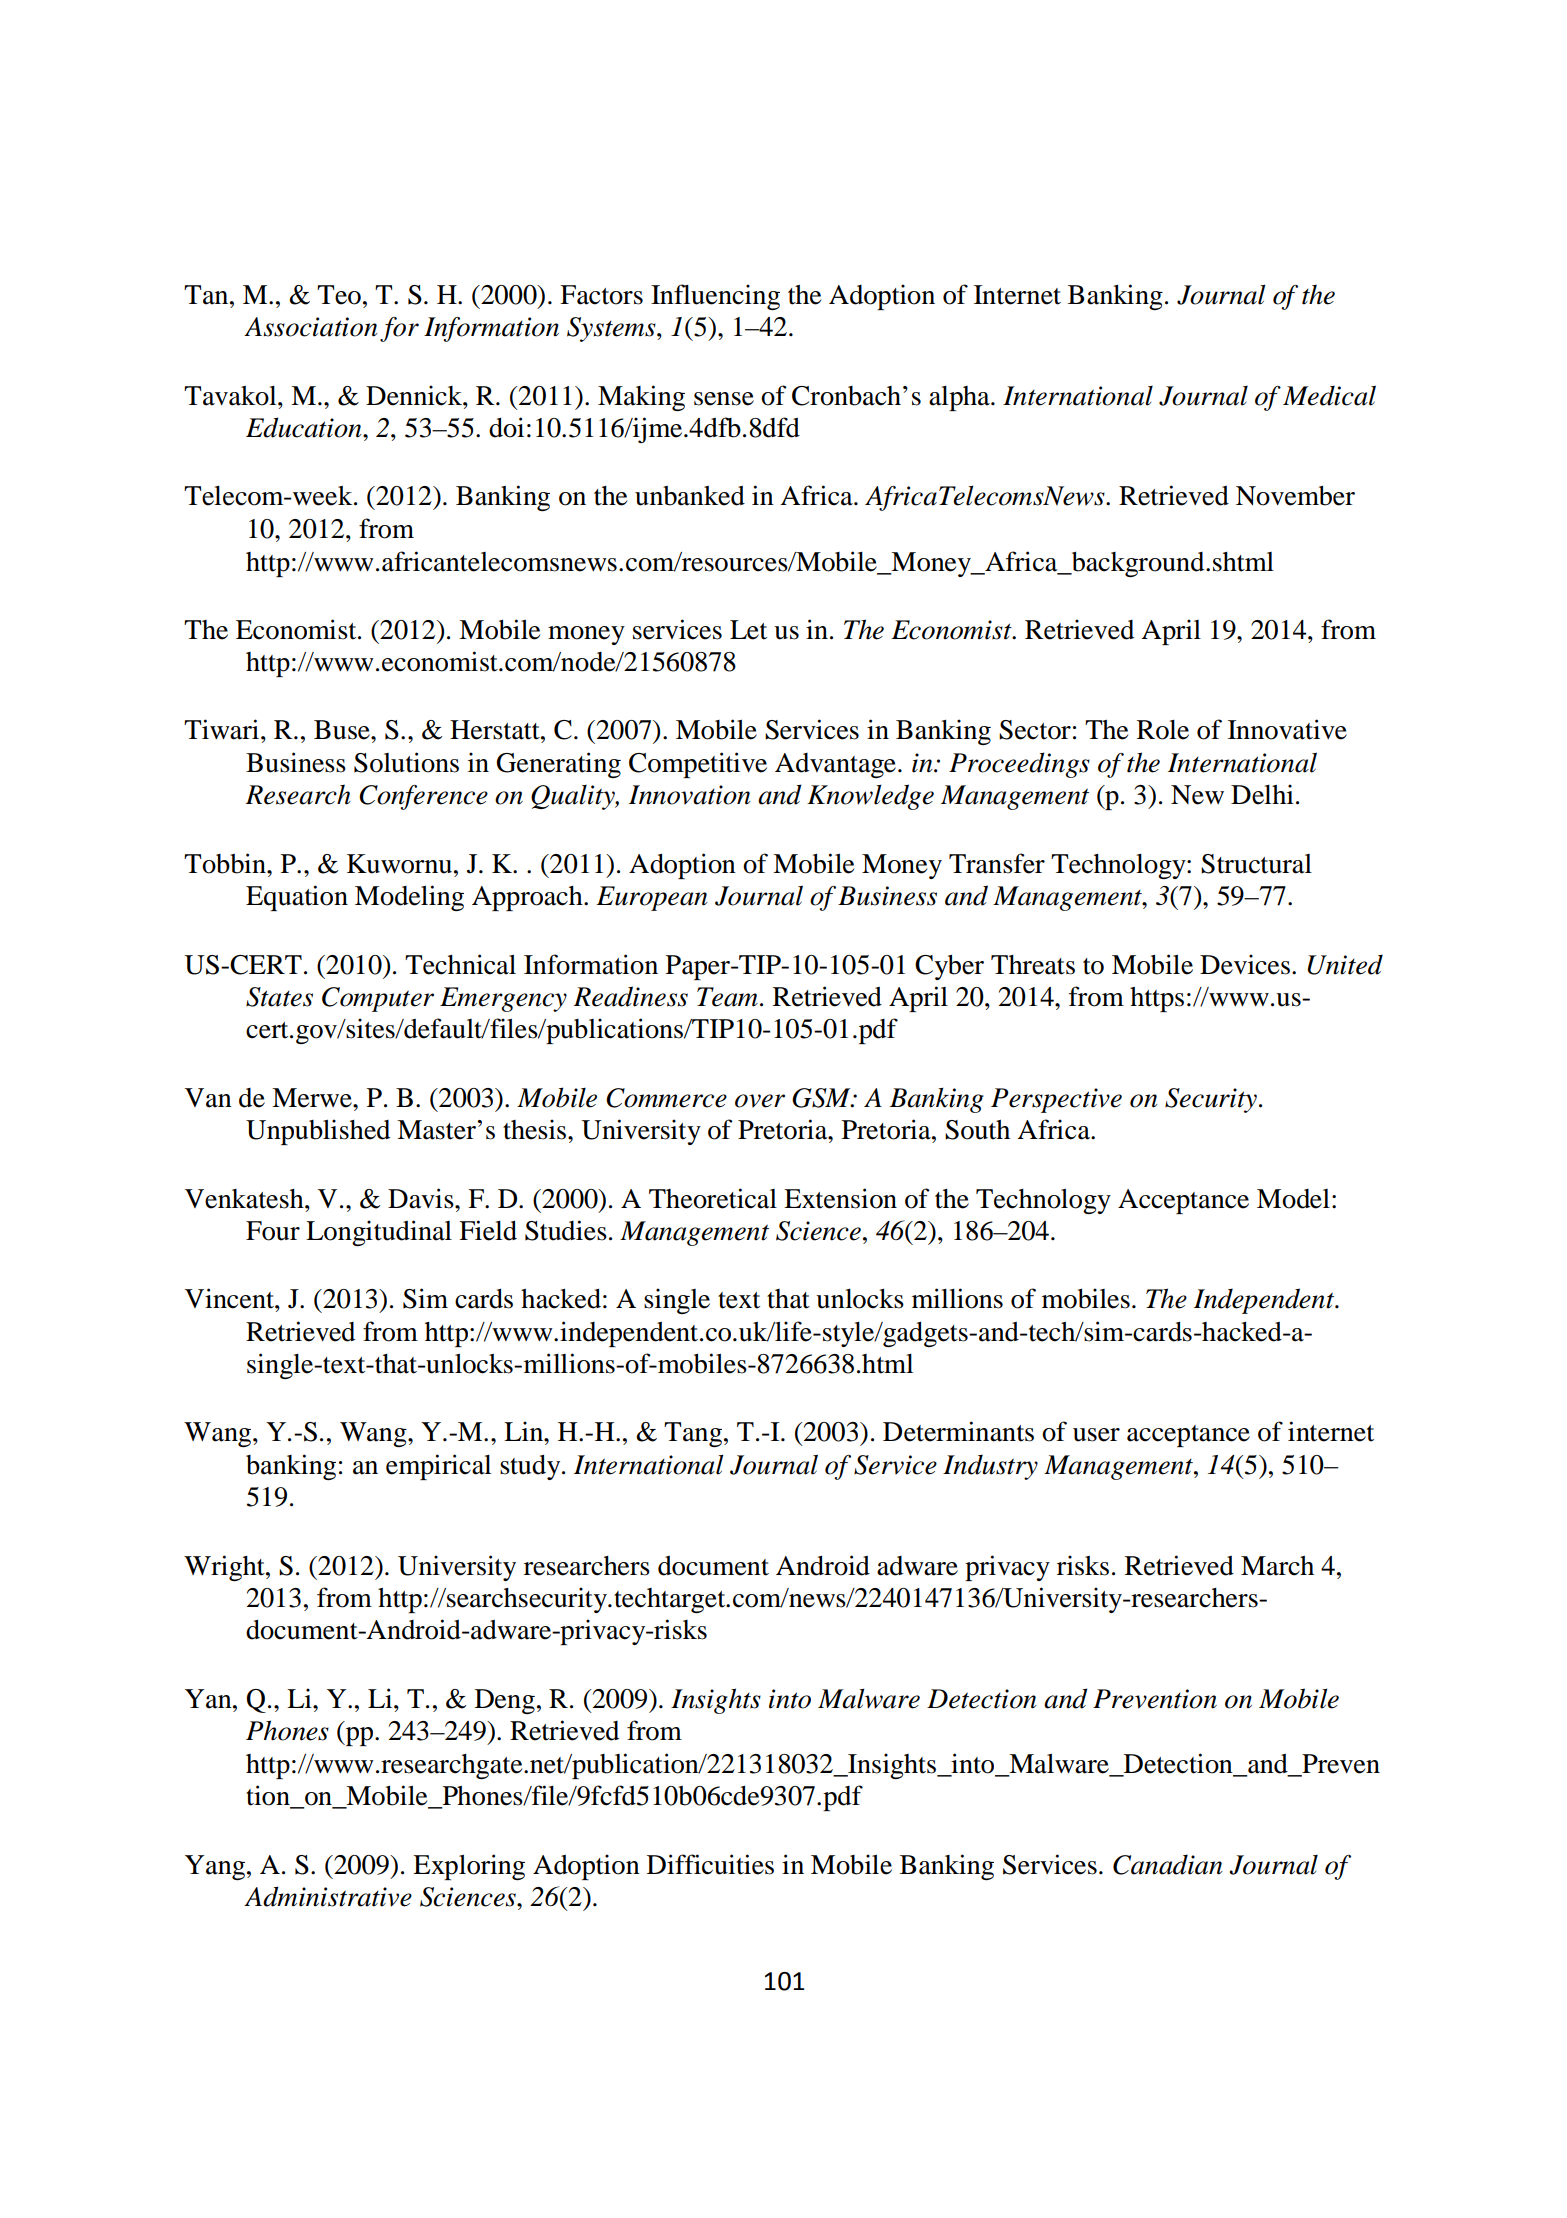 Image resolution: width=1567 pixels, height=2218 pixels. What do you see at coordinates (339, 295) in the screenshot?
I see `Teo` at bounding box center [339, 295].
